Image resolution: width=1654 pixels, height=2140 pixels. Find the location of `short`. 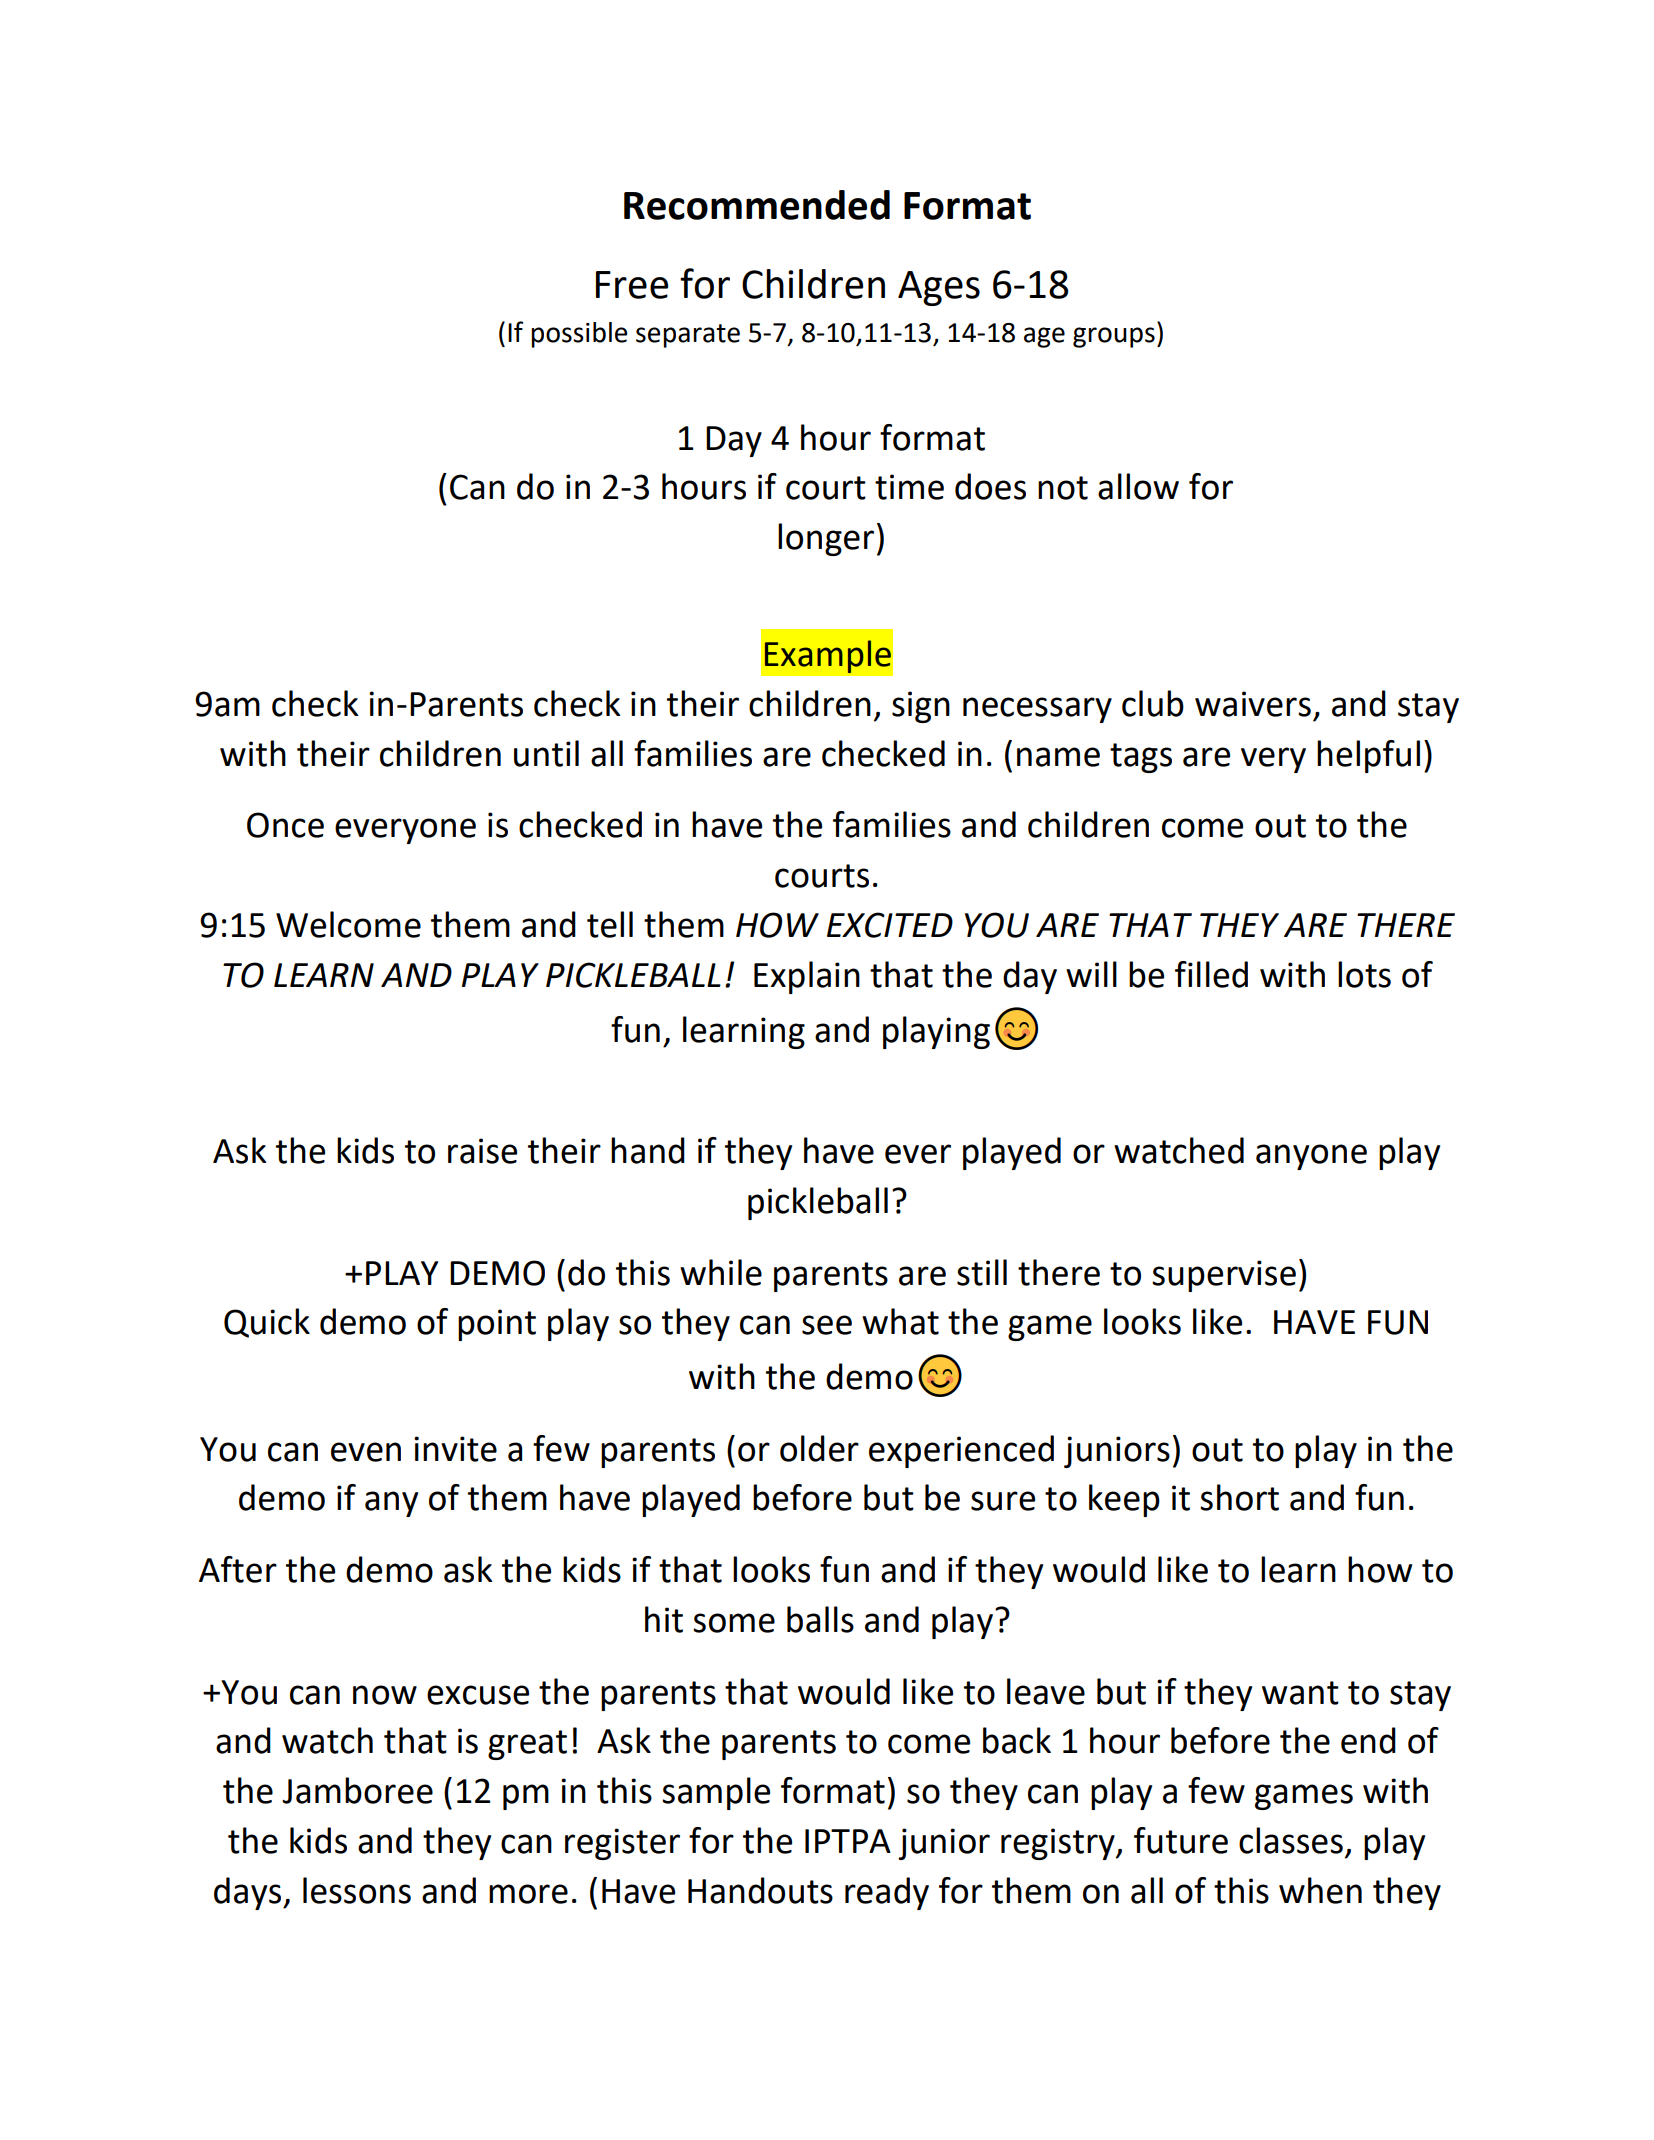

short is located at coordinates (1239, 1497).
